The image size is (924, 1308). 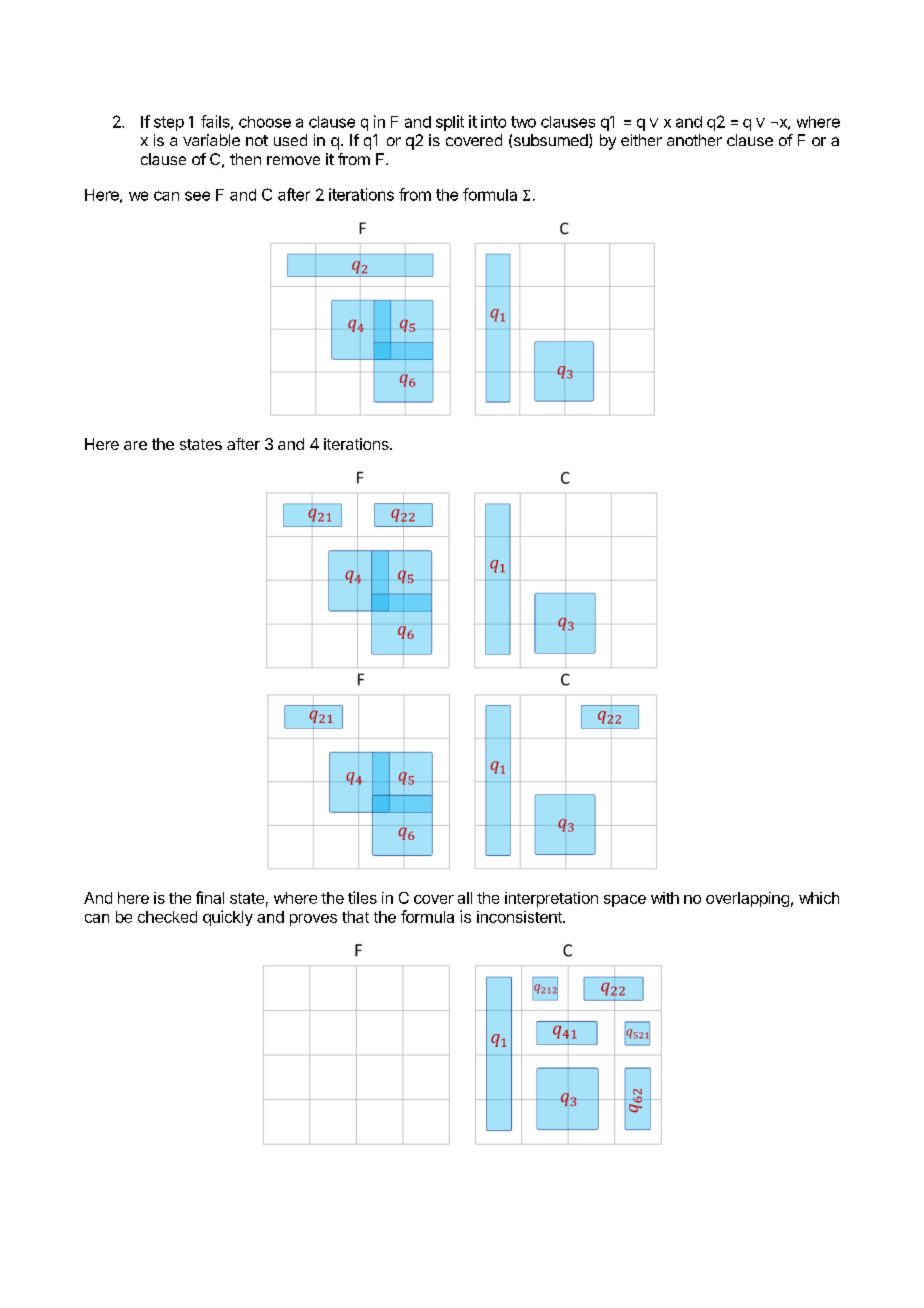 What do you see at coordinates (665, 898) in the image?
I see `with` at bounding box center [665, 898].
